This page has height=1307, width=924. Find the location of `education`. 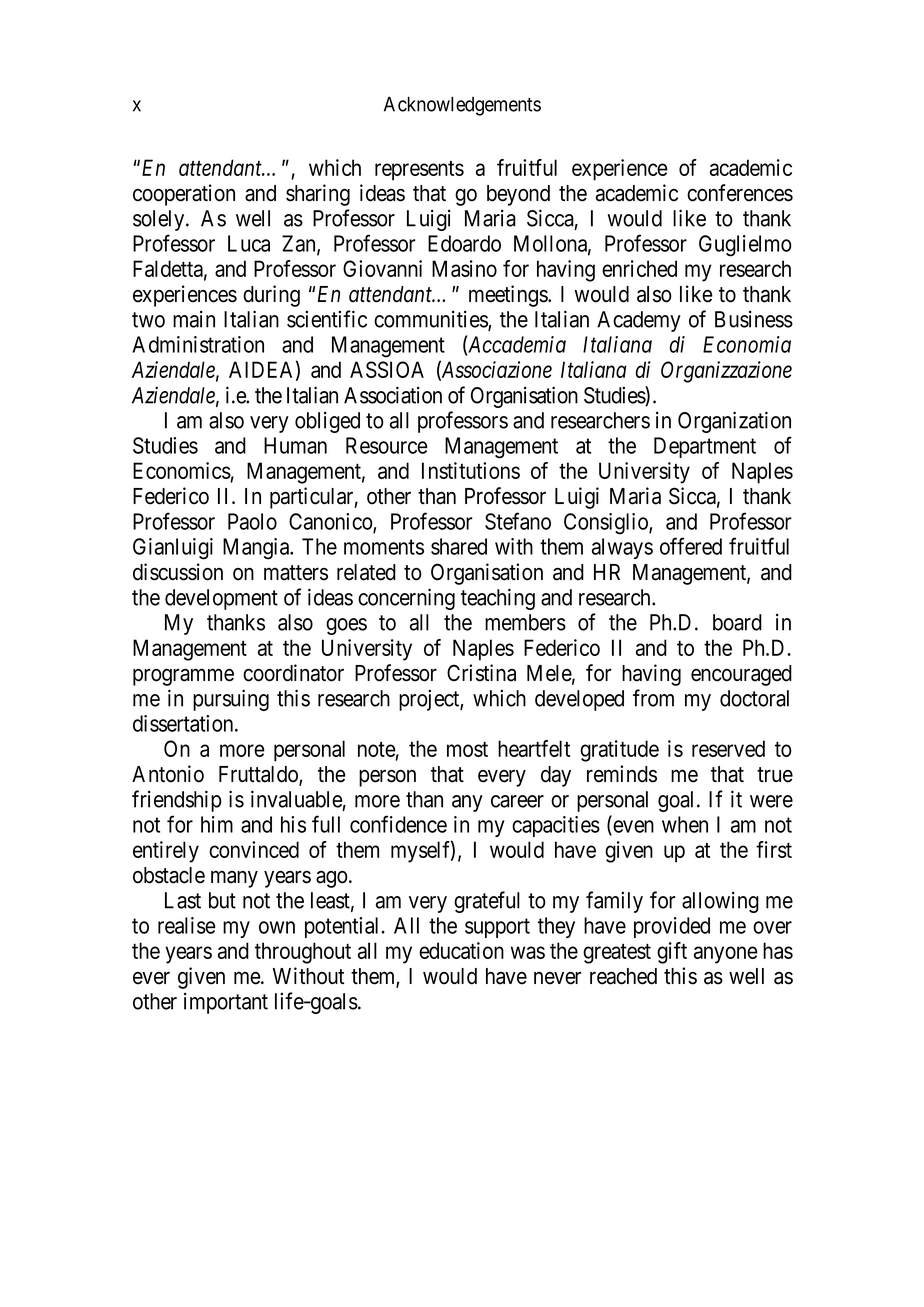

education is located at coordinates (461, 950).
